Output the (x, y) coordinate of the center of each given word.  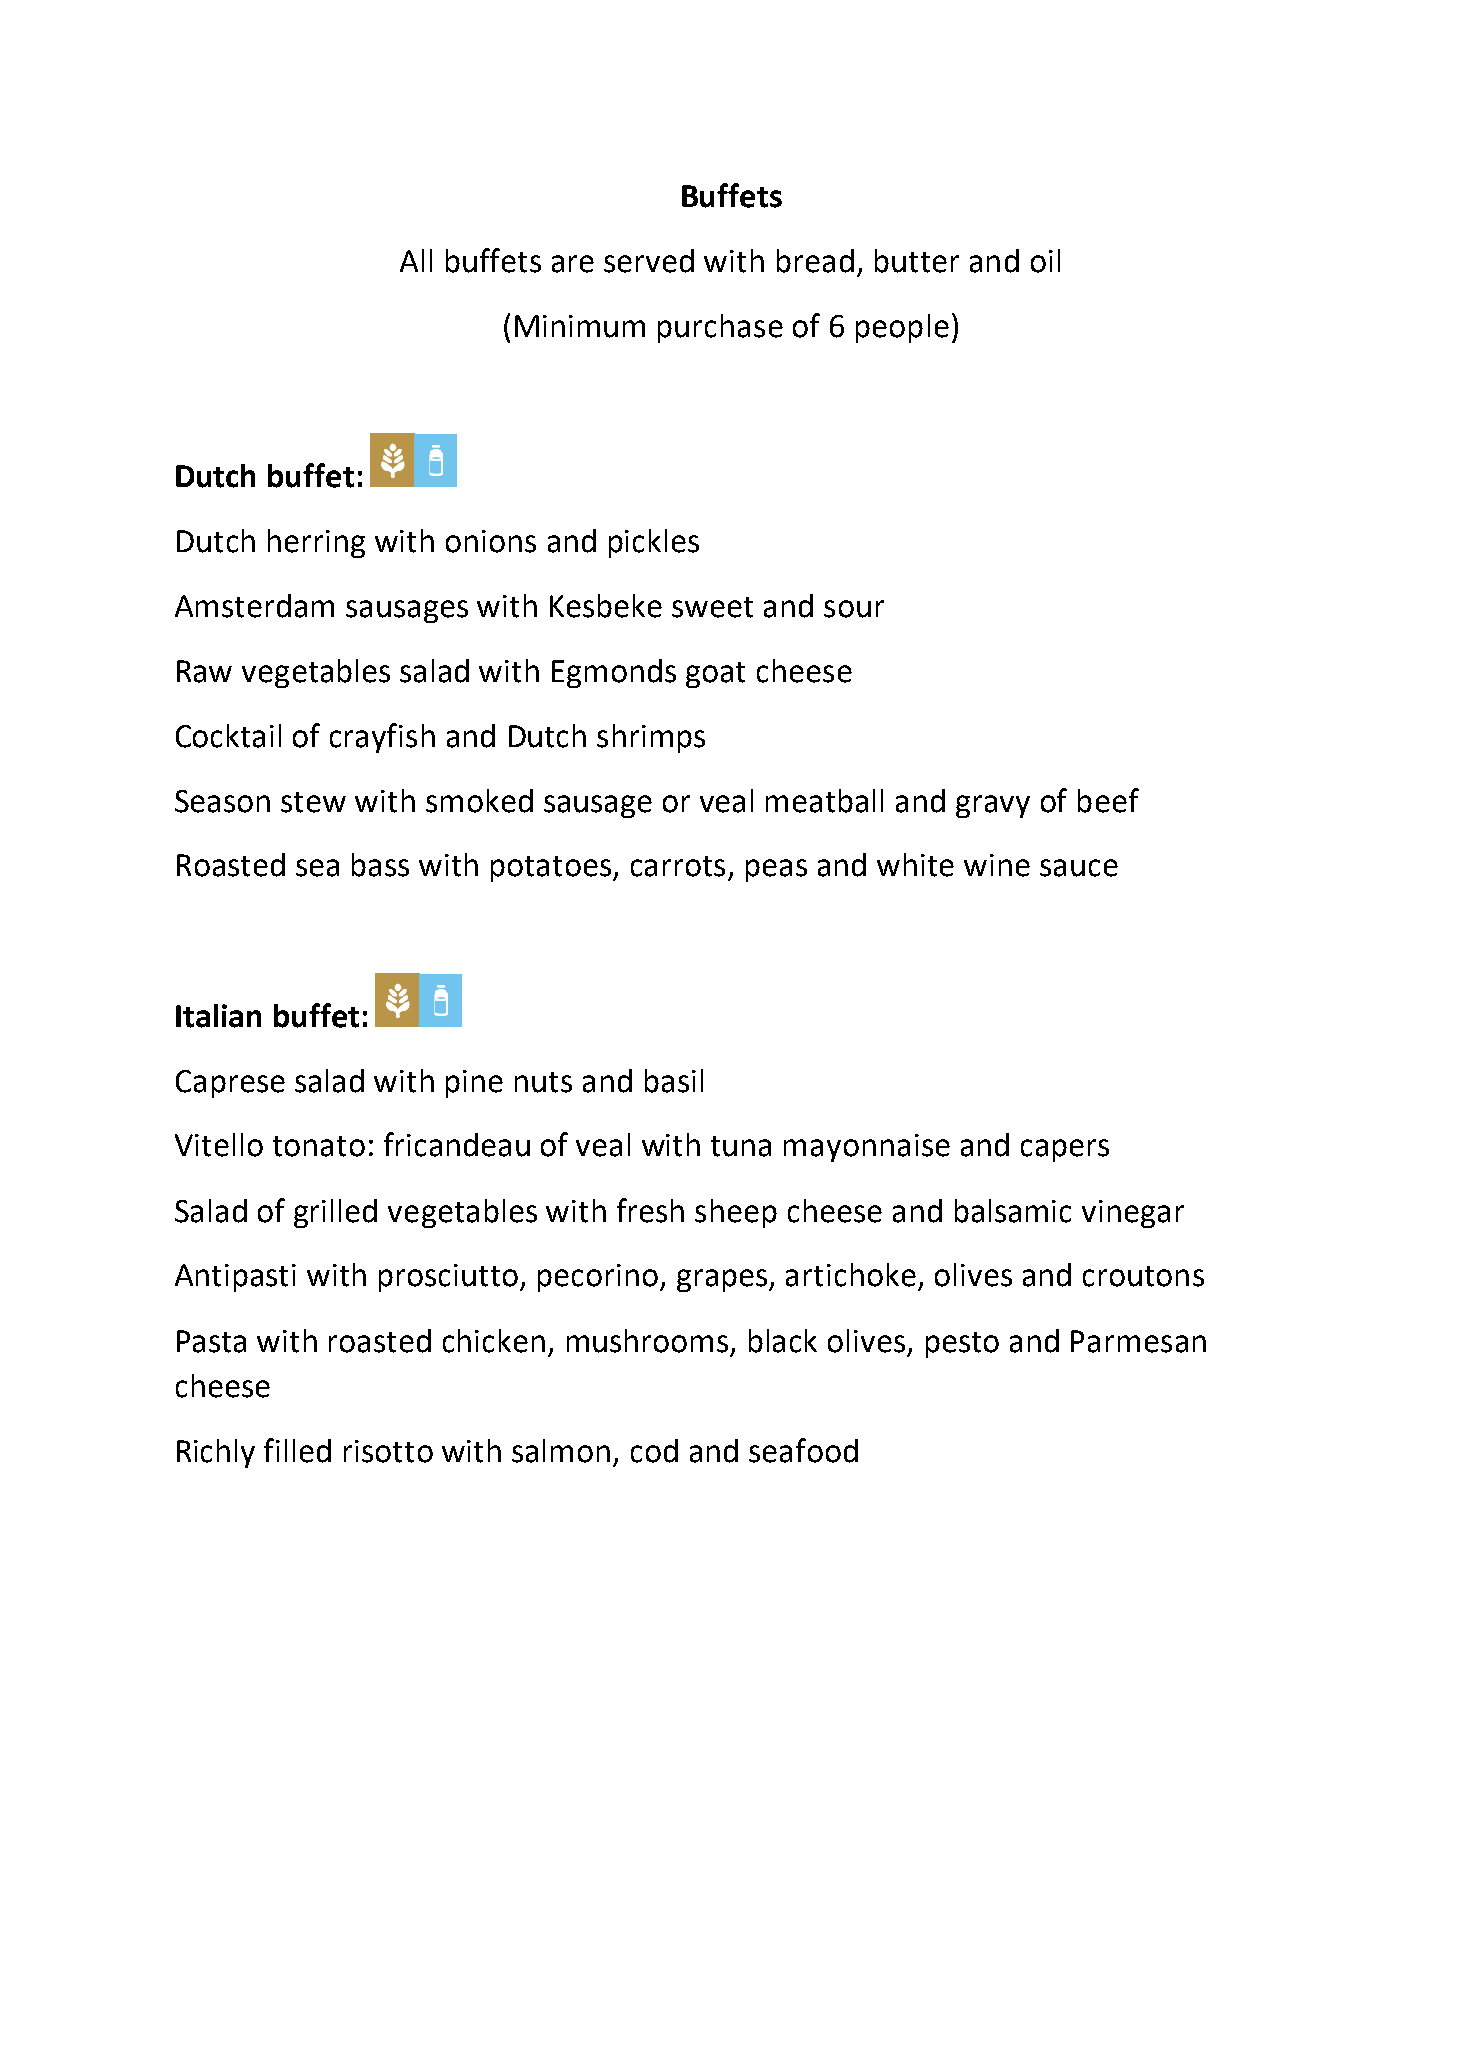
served (649, 261)
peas (776, 870)
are (573, 264)
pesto (962, 1345)
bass (380, 865)
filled (297, 1450)
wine (997, 865)
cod (654, 1451)
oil (1045, 261)
